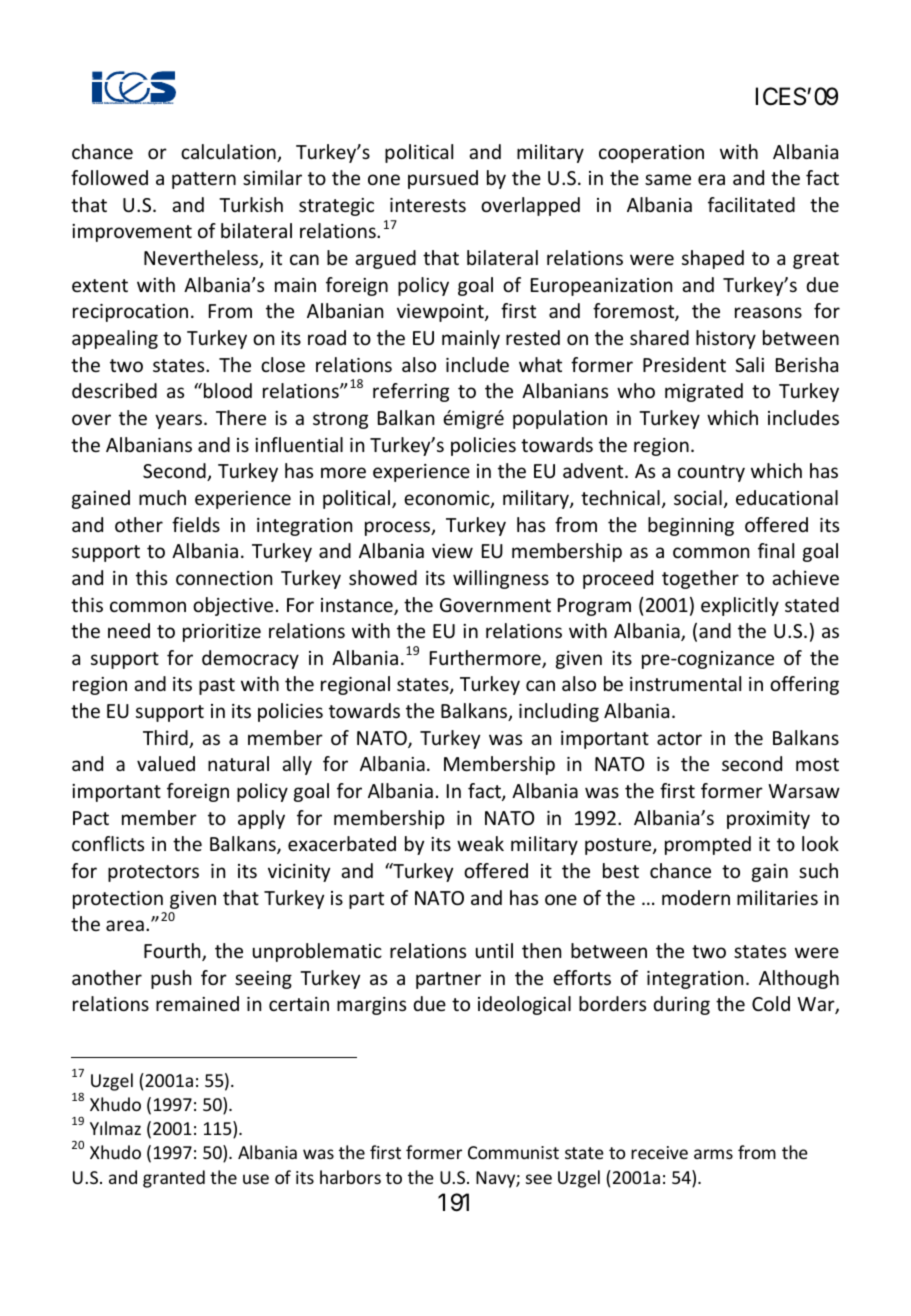 This page has width=911, height=1316. What do you see at coordinates (174, 1179) in the page?
I see `granted` at bounding box center [174, 1179].
